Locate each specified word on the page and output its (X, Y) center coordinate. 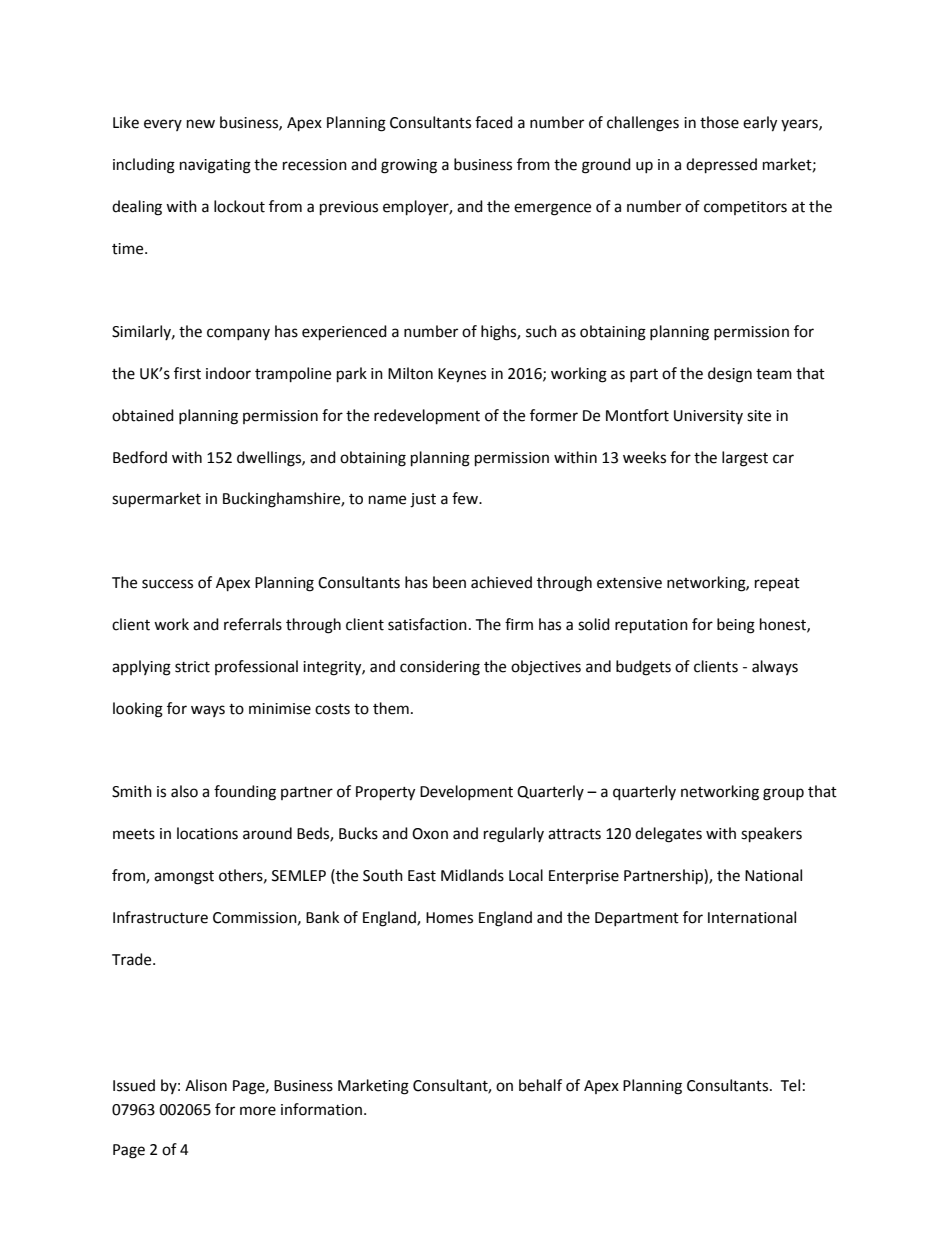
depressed (721, 166)
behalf (540, 1085)
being (736, 626)
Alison (206, 1085)
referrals (253, 624)
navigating (215, 166)
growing (409, 166)
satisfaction (427, 624)
